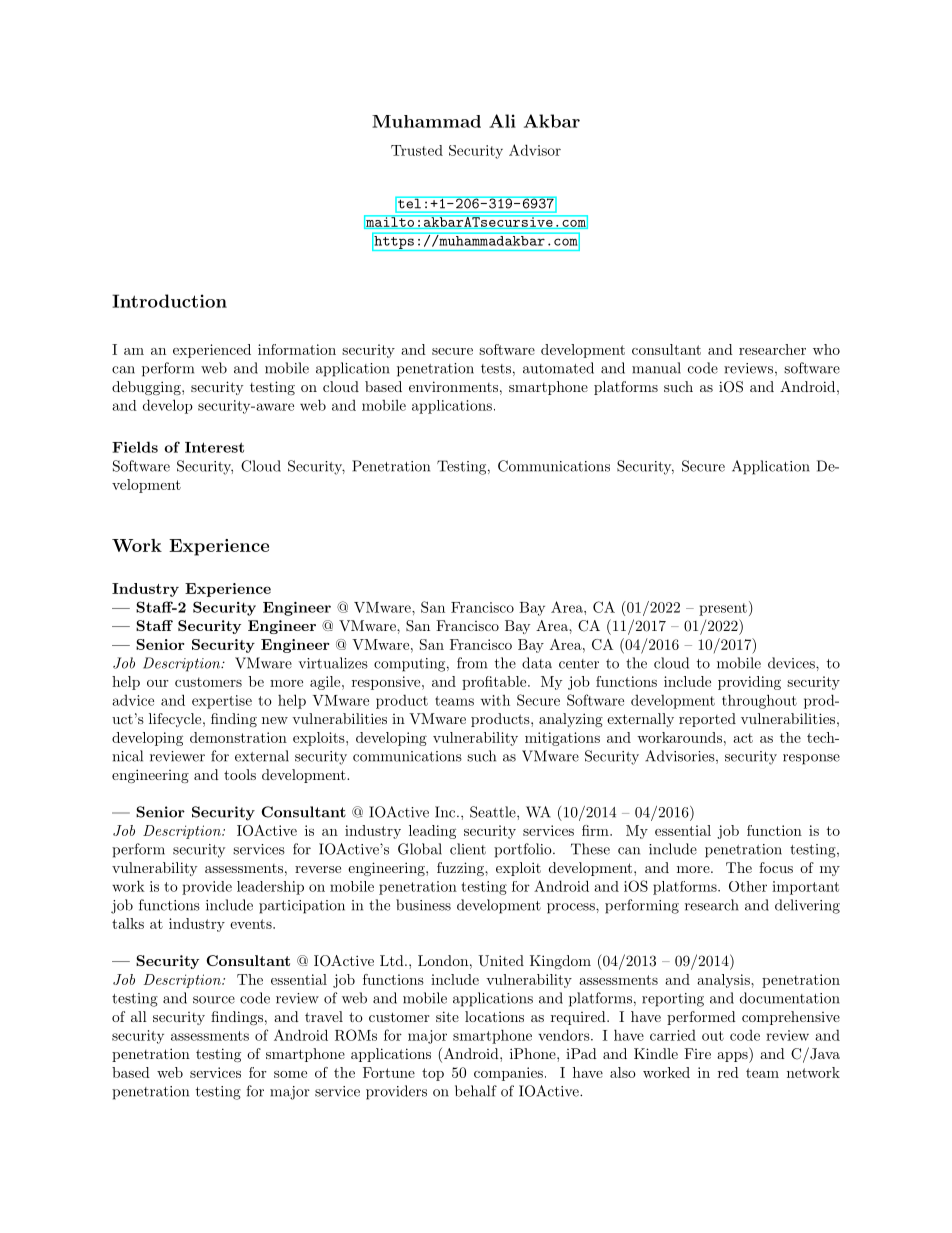 The width and height of the document is (952, 1233). I want to click on Introduction, so click(169, 301).
